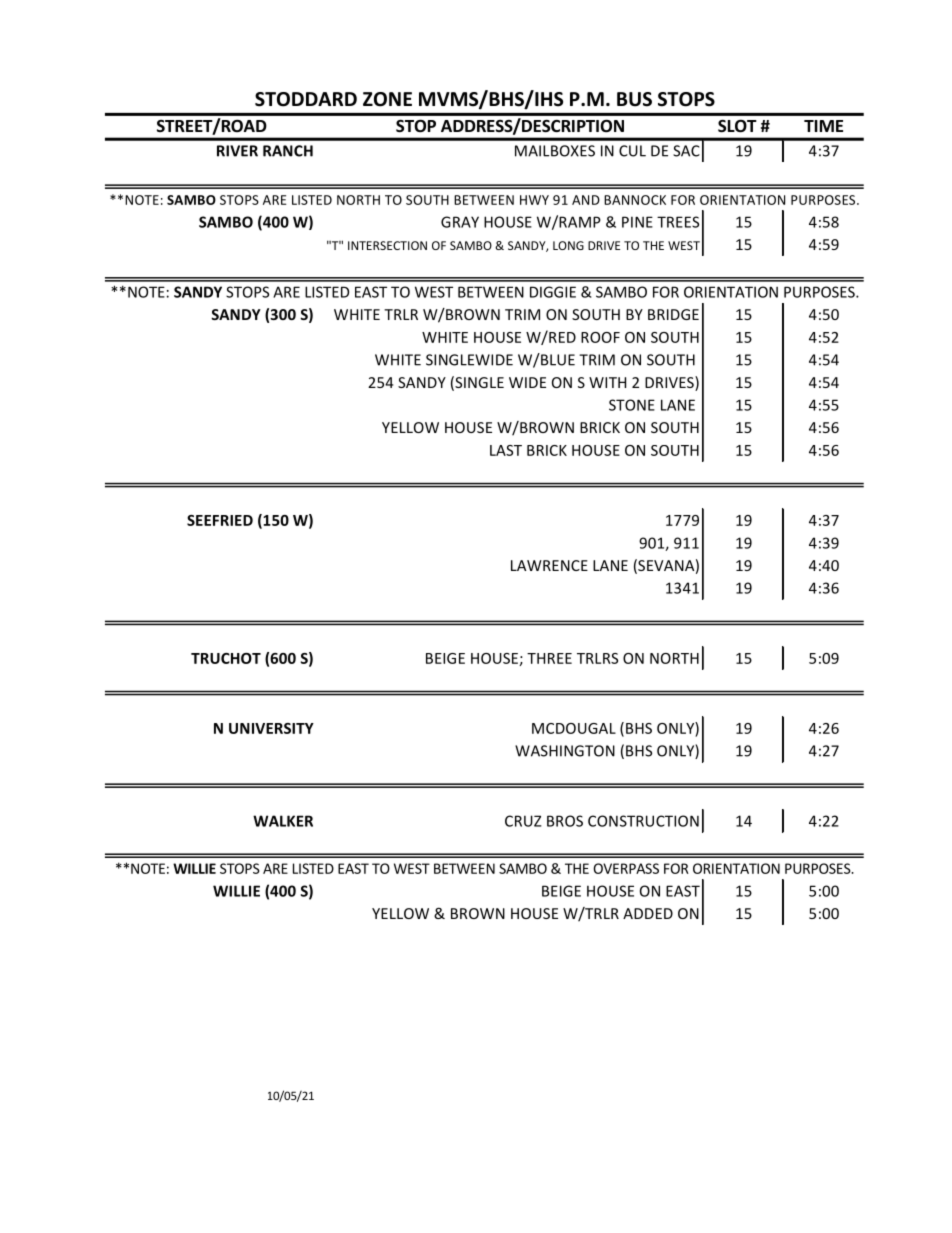 This document has width=952, height=1233. Describe the element at coordinates (632, 151) in the document. I see `CUL` at that location.
